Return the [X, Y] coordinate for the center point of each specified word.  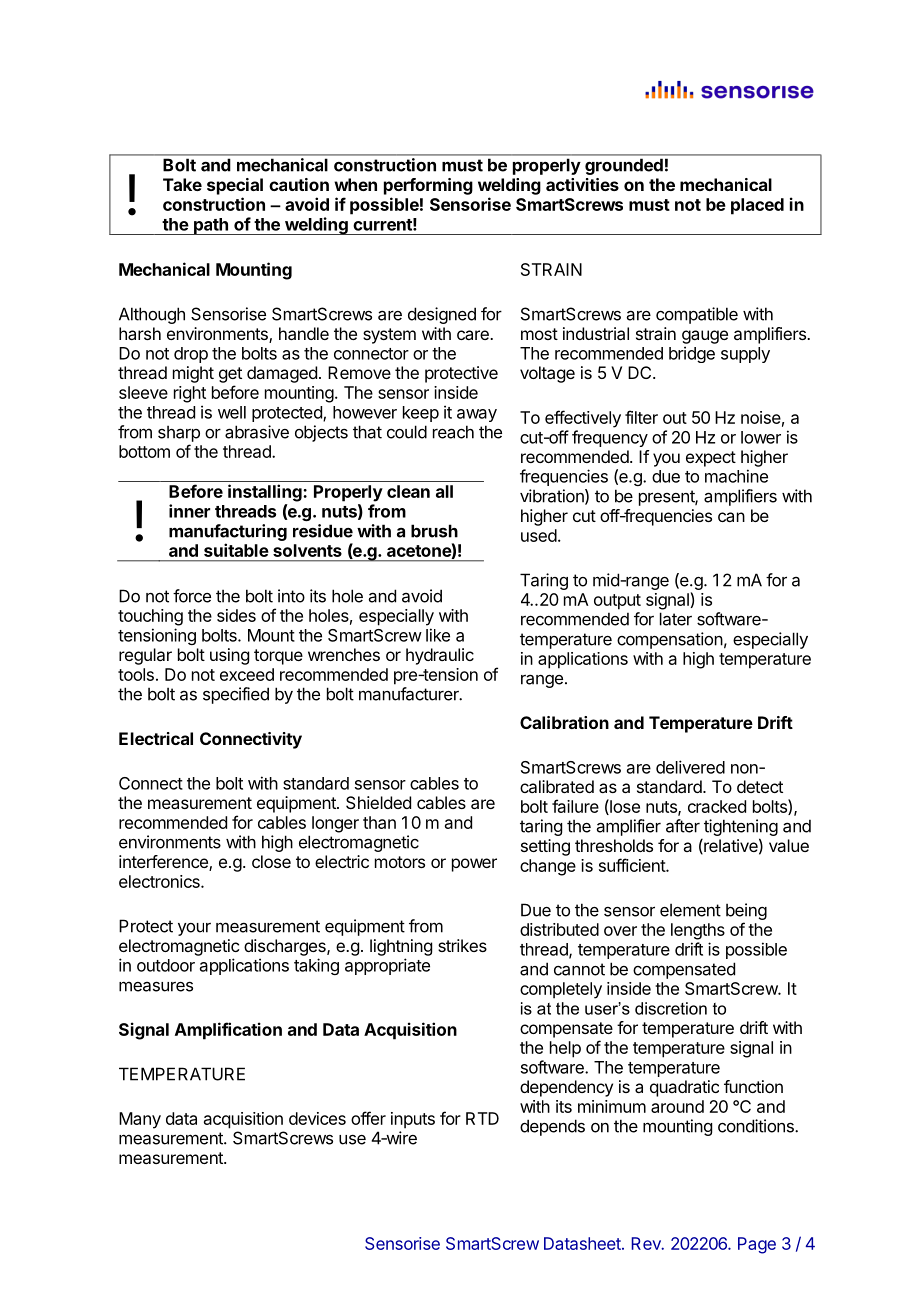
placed [757, 206]
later [676, 619]
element [690, 910]
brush [434, 531]
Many [140, 1120]
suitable [236, 550]
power [474, 865]
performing [428, 186]
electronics [160, 881]
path [211, 226]
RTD [482, 1118]
